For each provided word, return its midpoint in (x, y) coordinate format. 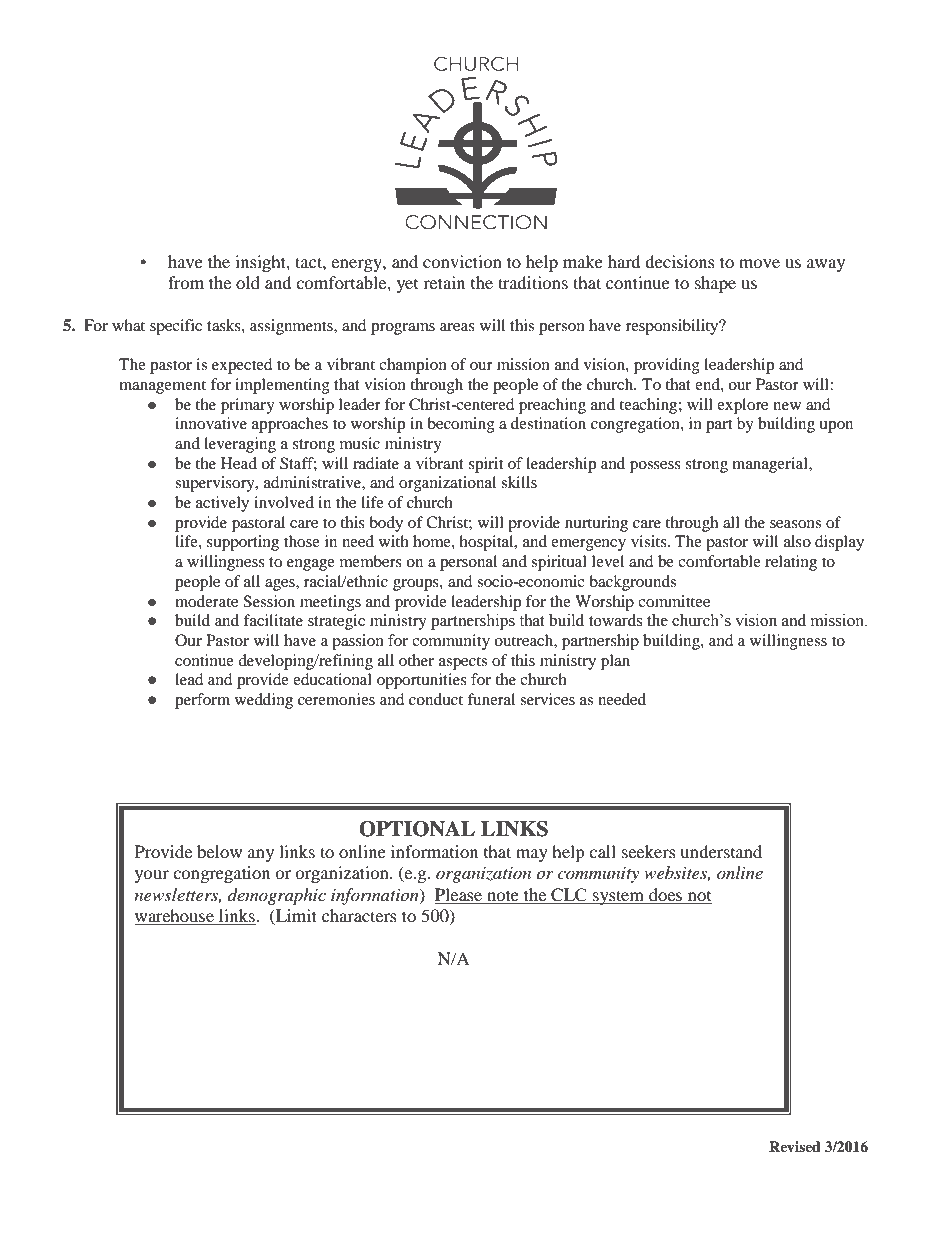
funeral (491, 699)
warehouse (175, 917)
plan (615, 662)
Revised (795, 1146)
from (186, 282)
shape (715, 284)
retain (444, 282)
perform (202, 701)
